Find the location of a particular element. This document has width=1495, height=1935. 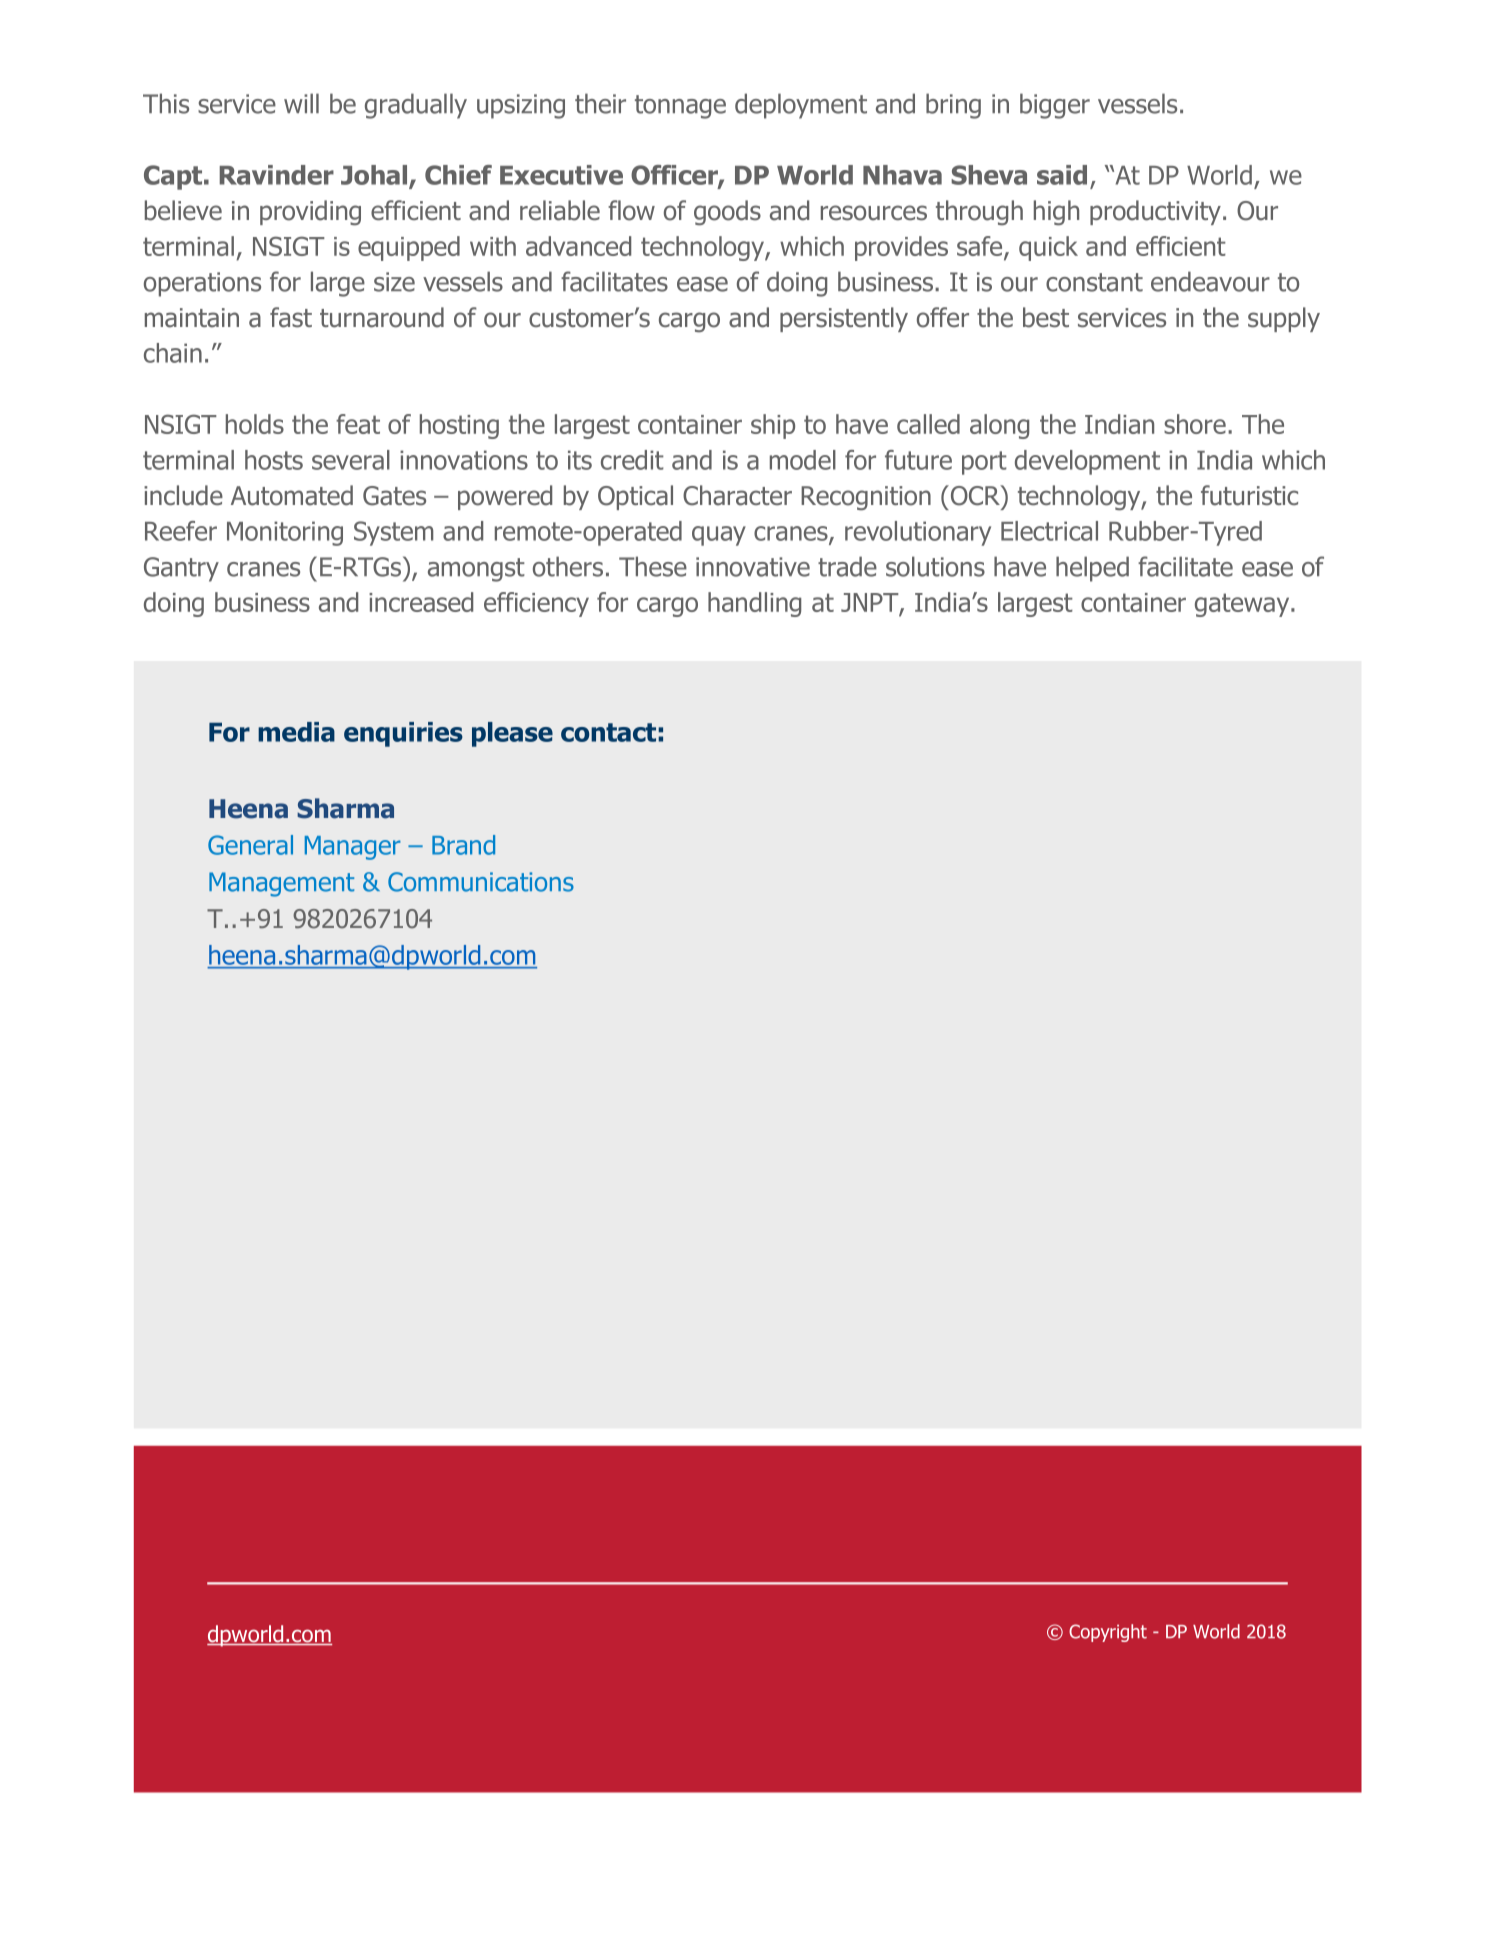

Manager is located at coordinates (353, 848).
